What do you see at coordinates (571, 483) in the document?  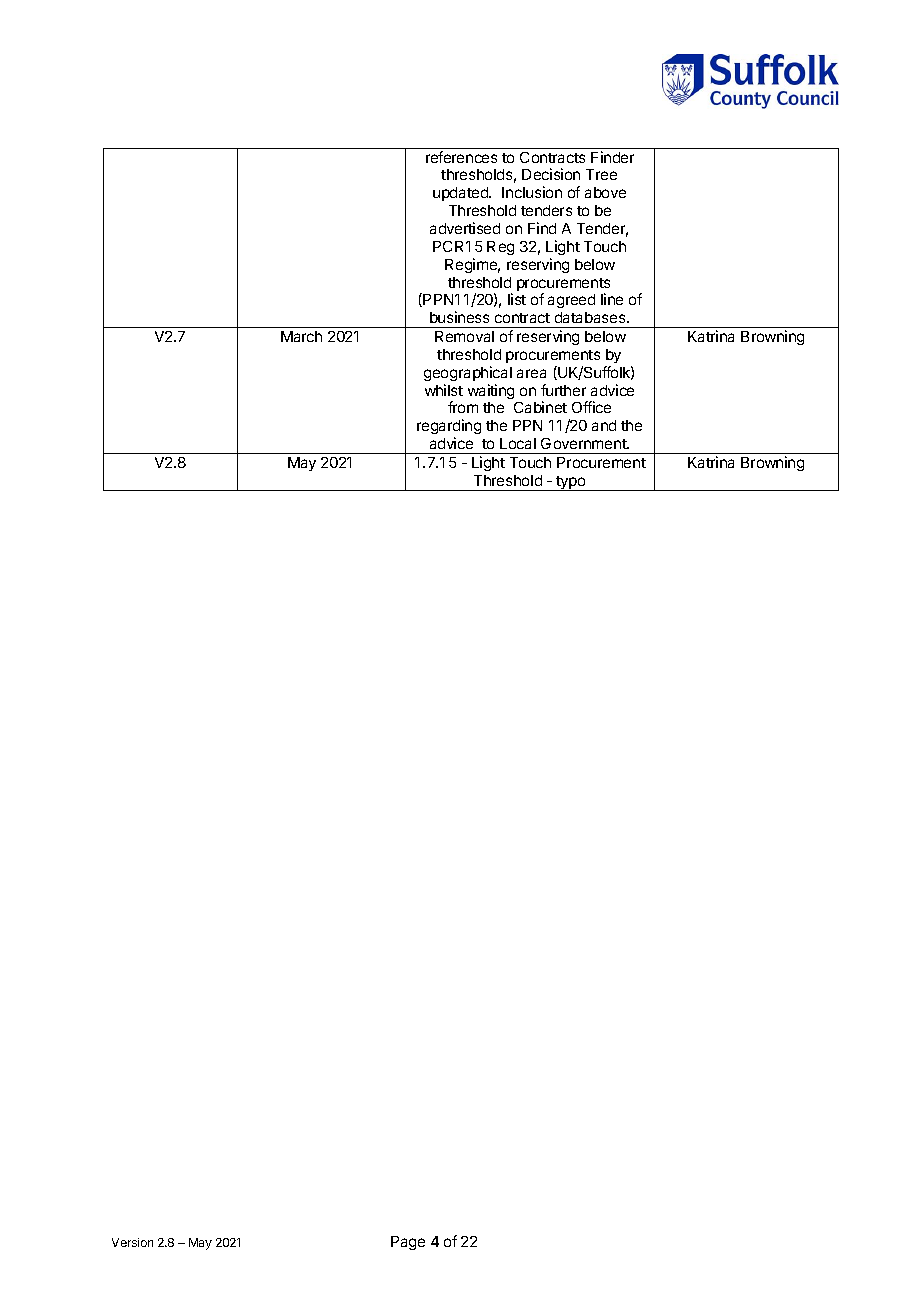 I see `typo` at bounding box center [571, 483].
